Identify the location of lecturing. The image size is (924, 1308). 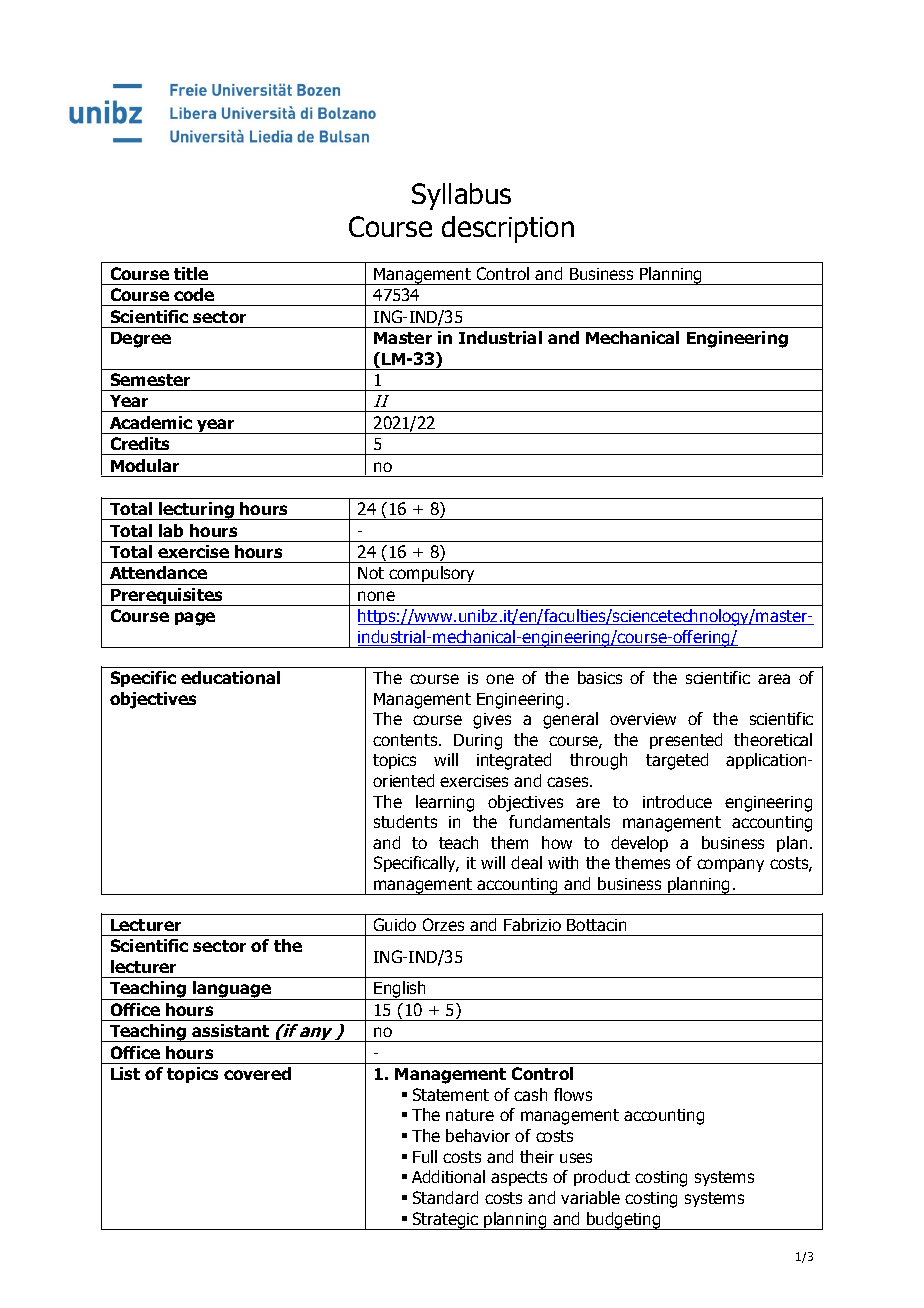
(196, 511).
